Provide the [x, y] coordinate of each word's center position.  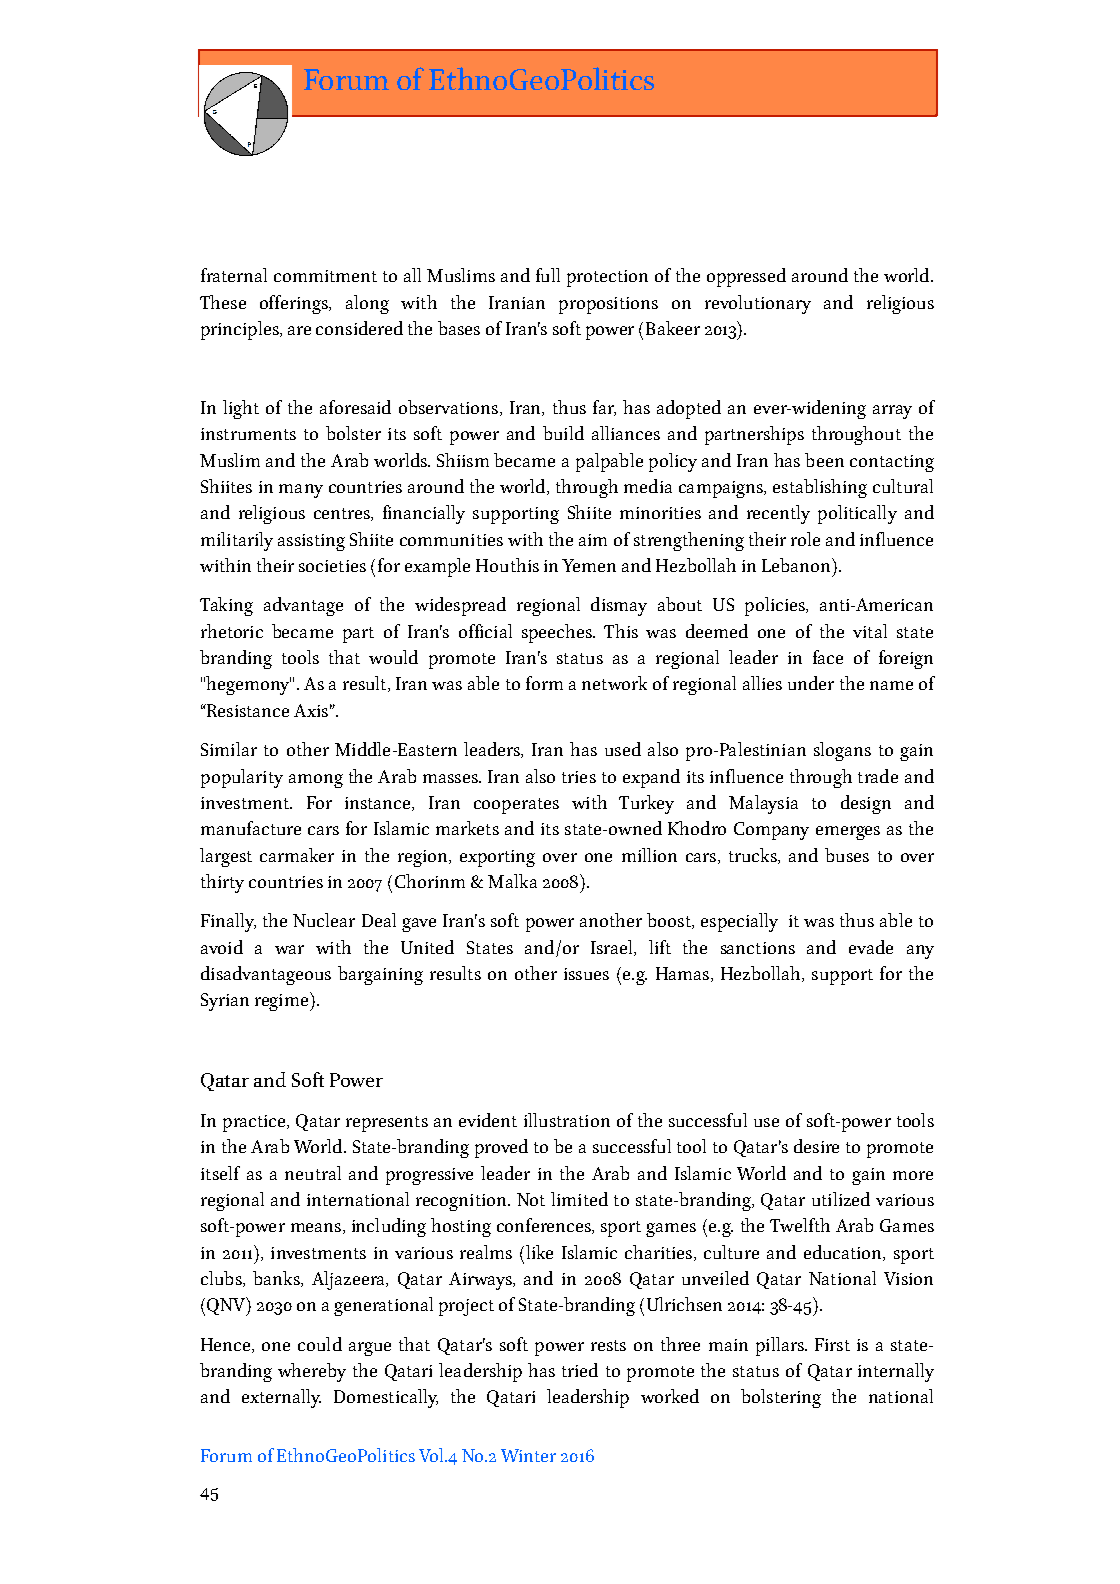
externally [281, 1398]
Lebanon [797, 565]
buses [847, 855]
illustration [567, 1120]
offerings [295, 304]
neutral [313, 1173]
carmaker [297, 855]
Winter [528, 1455]
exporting [497, 858]
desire [816, 1146]
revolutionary [758, 304]
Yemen [589, 565]
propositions [608, 305]
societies [332, 566]
